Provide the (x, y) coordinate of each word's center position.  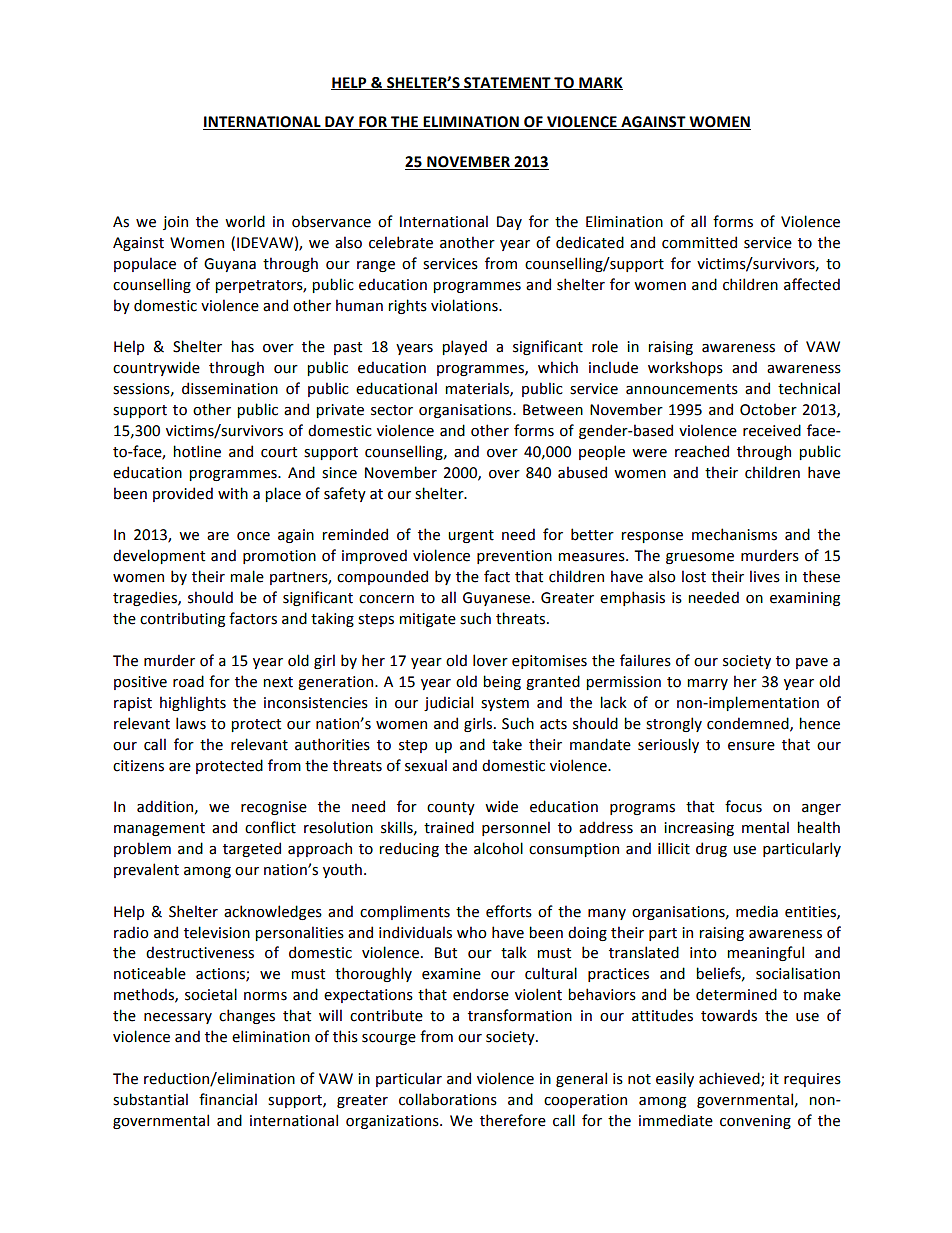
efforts (509, 911)
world (245, 221)
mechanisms (734, 534)
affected (812, 284)
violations (465, 305)
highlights (193, 703)
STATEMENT (507, 83)
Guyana (230, 265)
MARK (600, 83)
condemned (749, 724)
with (233, 493)
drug (711, 849)
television (217, 932)
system (505, 704)
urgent (471, 536)
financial (228, 1099)
